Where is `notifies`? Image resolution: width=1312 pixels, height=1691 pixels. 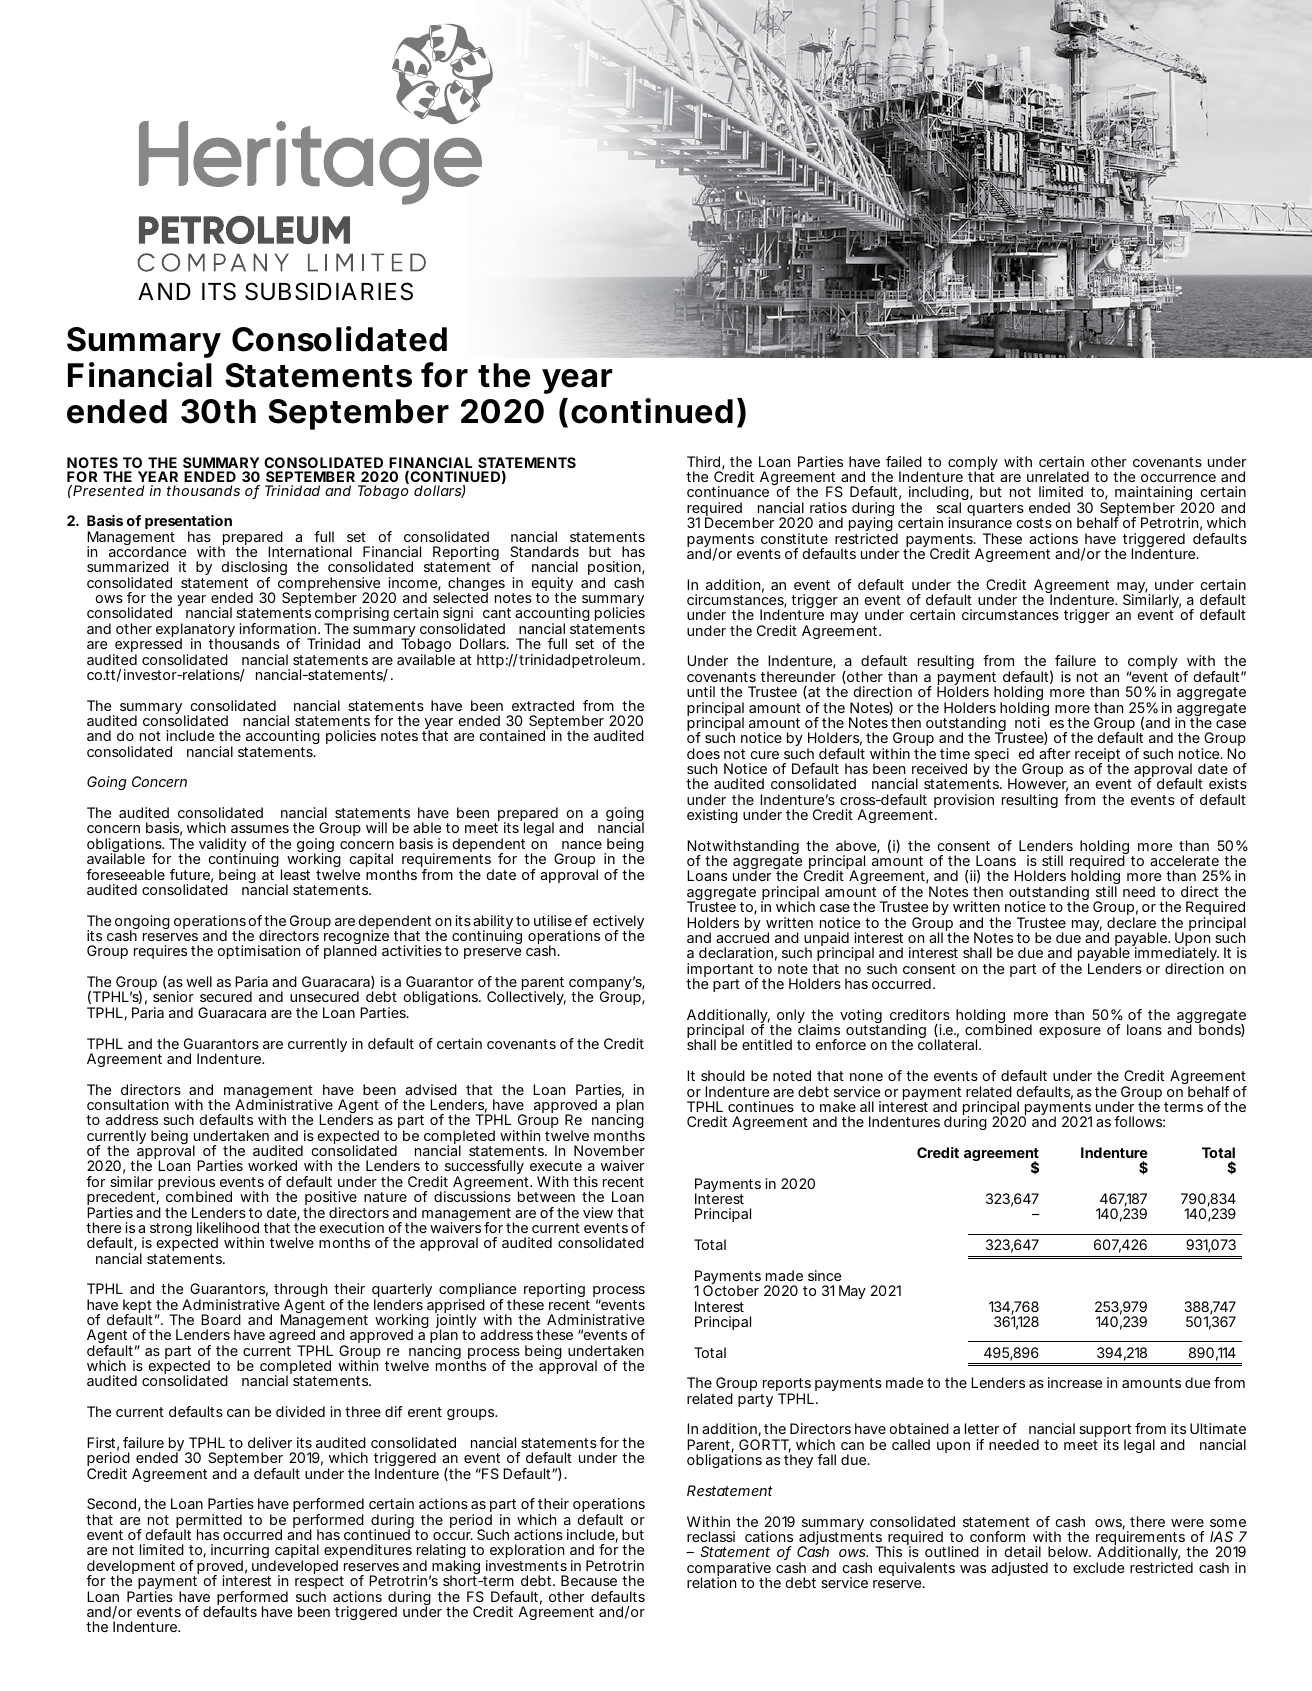
notifies is located at coordinates (1039, 722).
